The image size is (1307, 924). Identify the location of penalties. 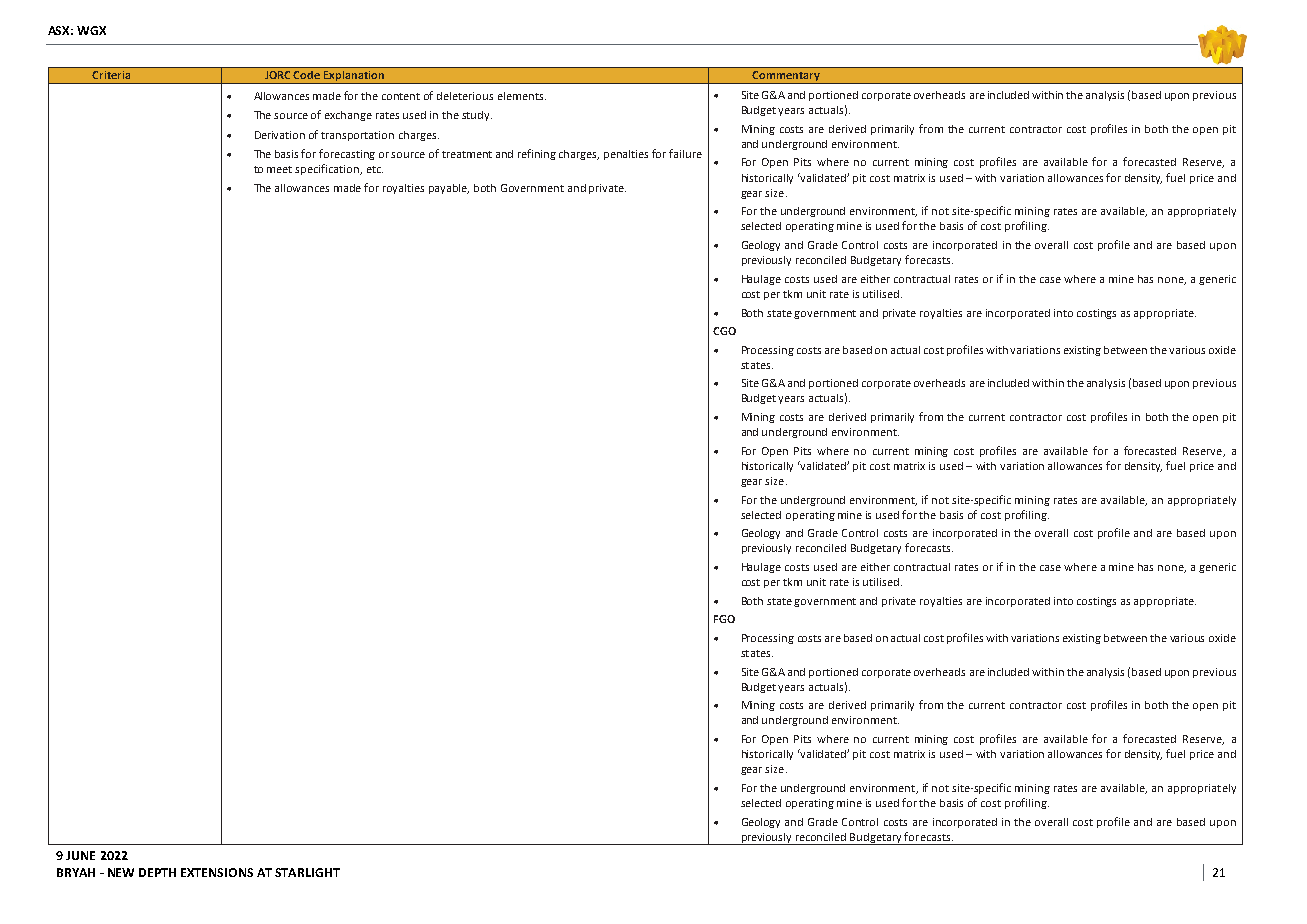
(626, 155).
